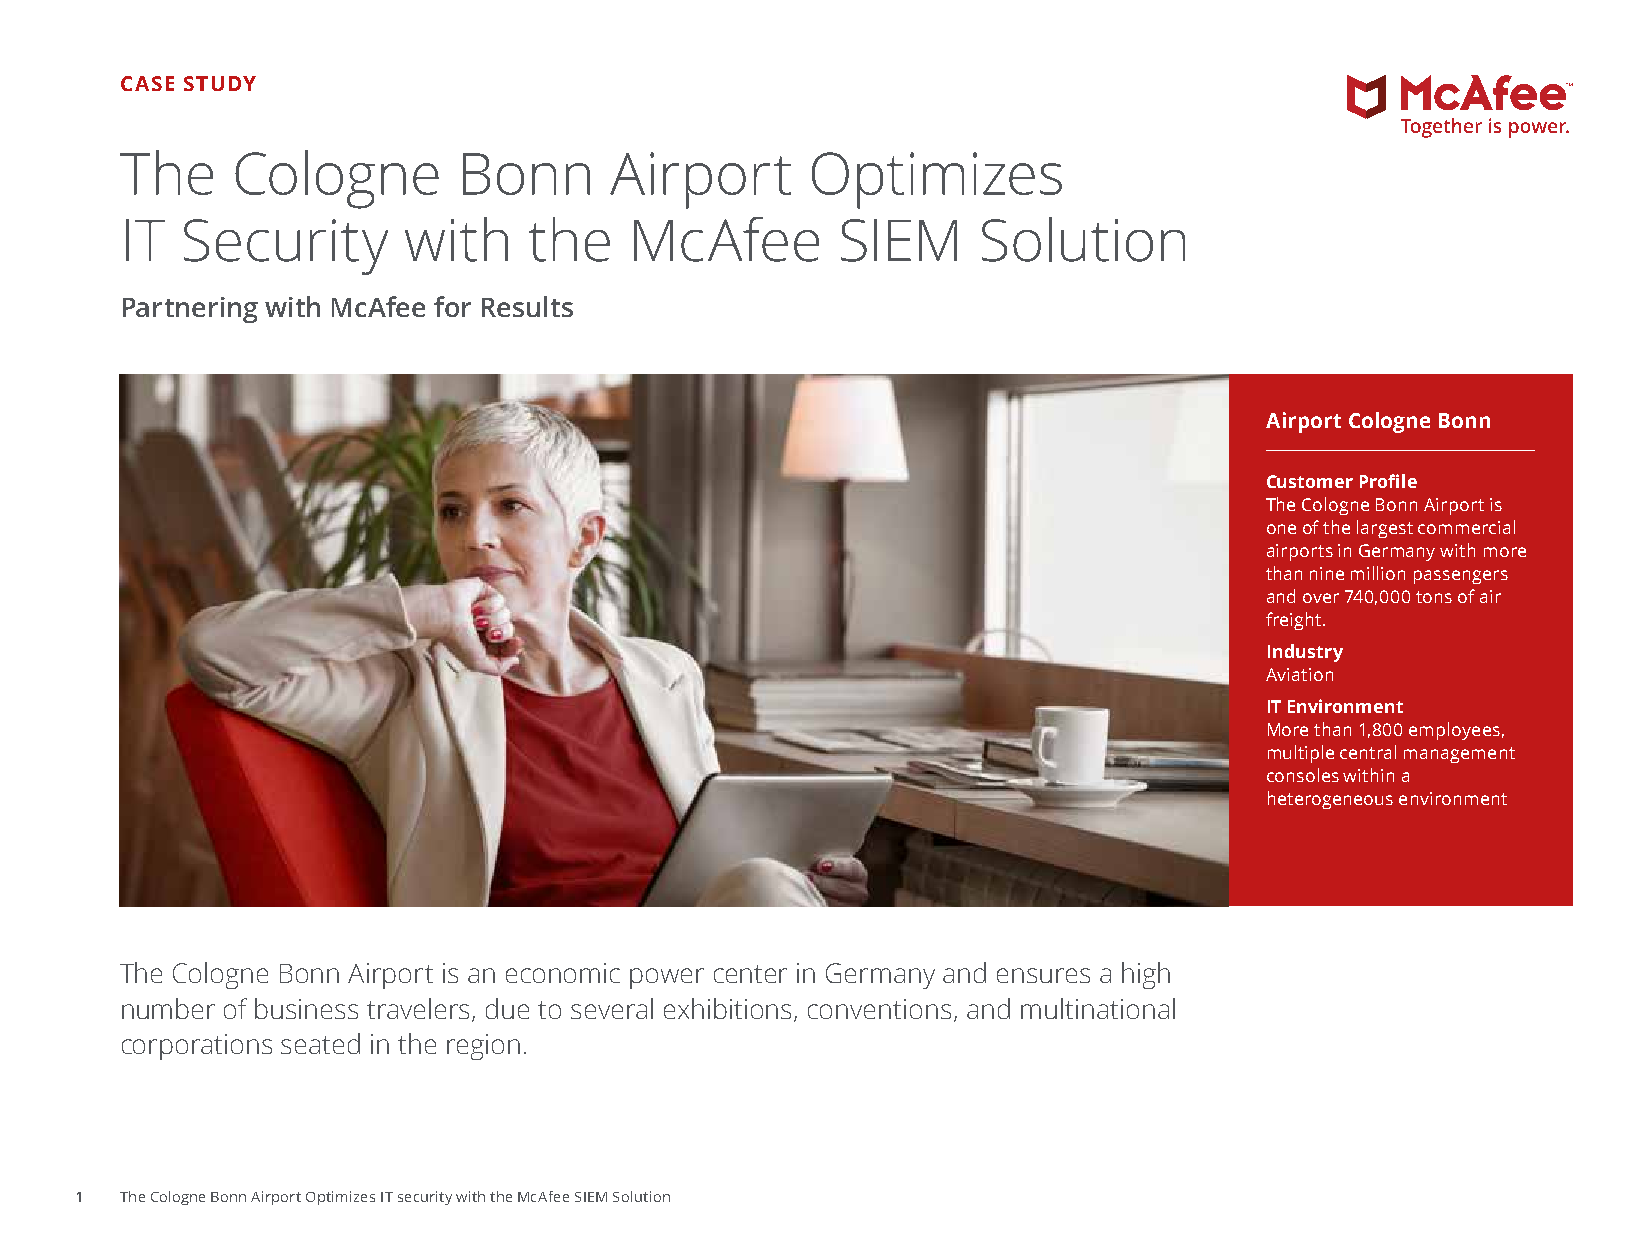 The image size is (1648, 1236). Describe the element at coordinates (190, 310) in the screenshot. I see `Partnering` at that location.
